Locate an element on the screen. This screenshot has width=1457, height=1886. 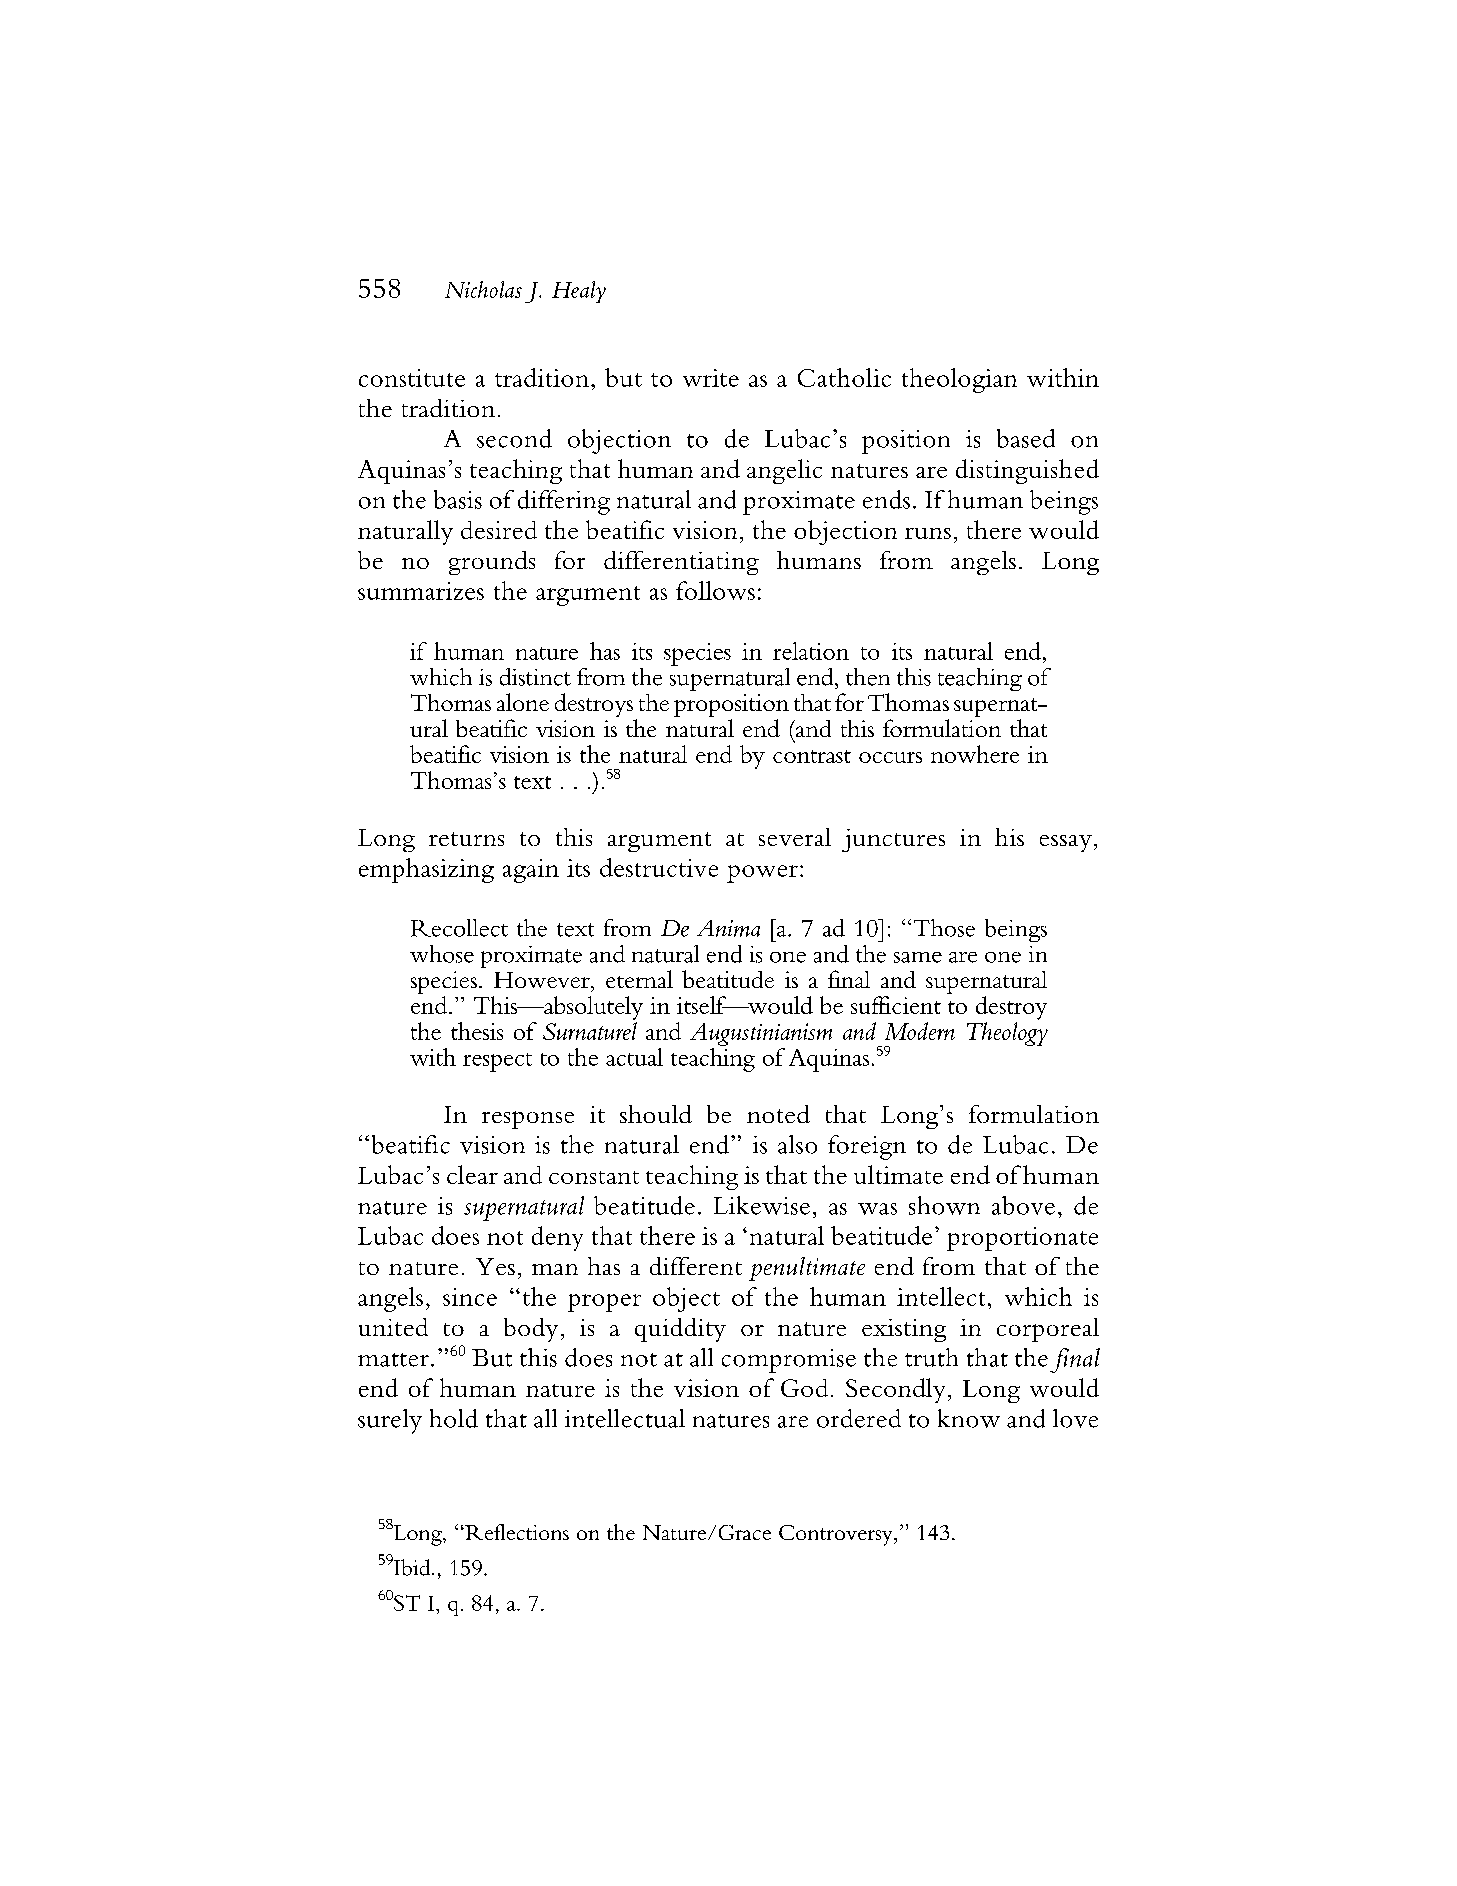
Reflections is located at coordinates (516, 1532).
